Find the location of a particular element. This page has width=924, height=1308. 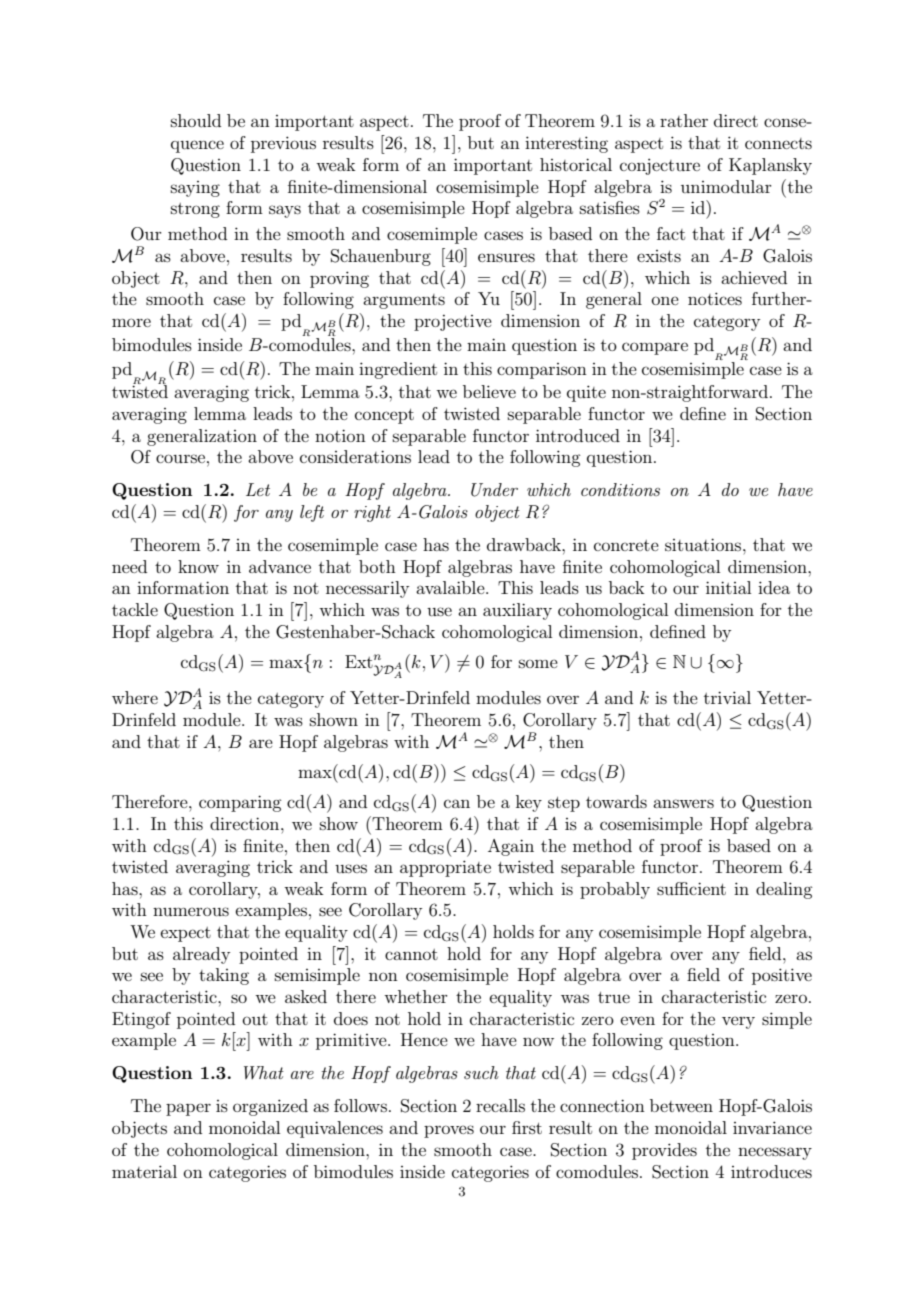

situations is located at coordinates (704, 544).
